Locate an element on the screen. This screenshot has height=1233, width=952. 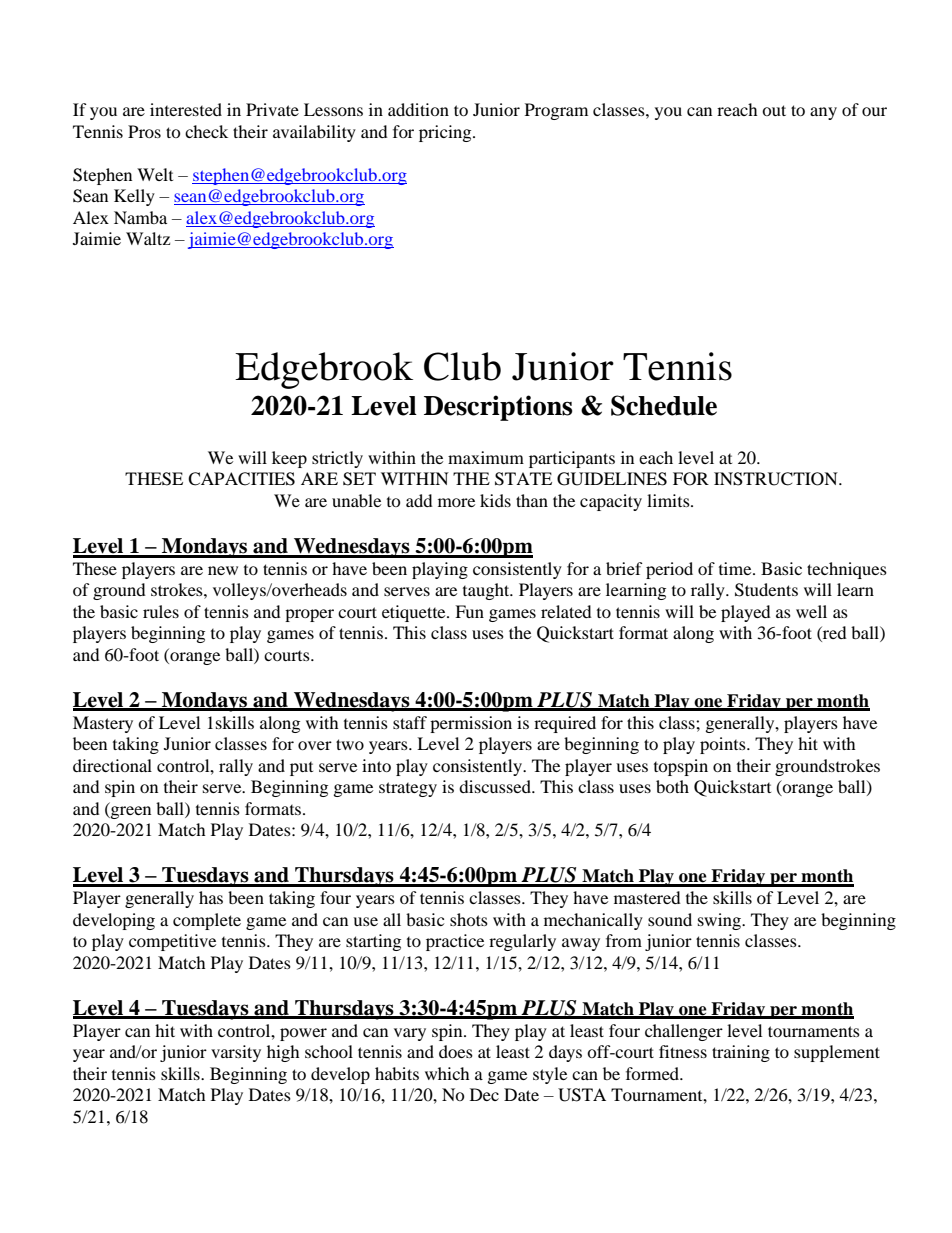
check is located at coordinates (206, 131).
